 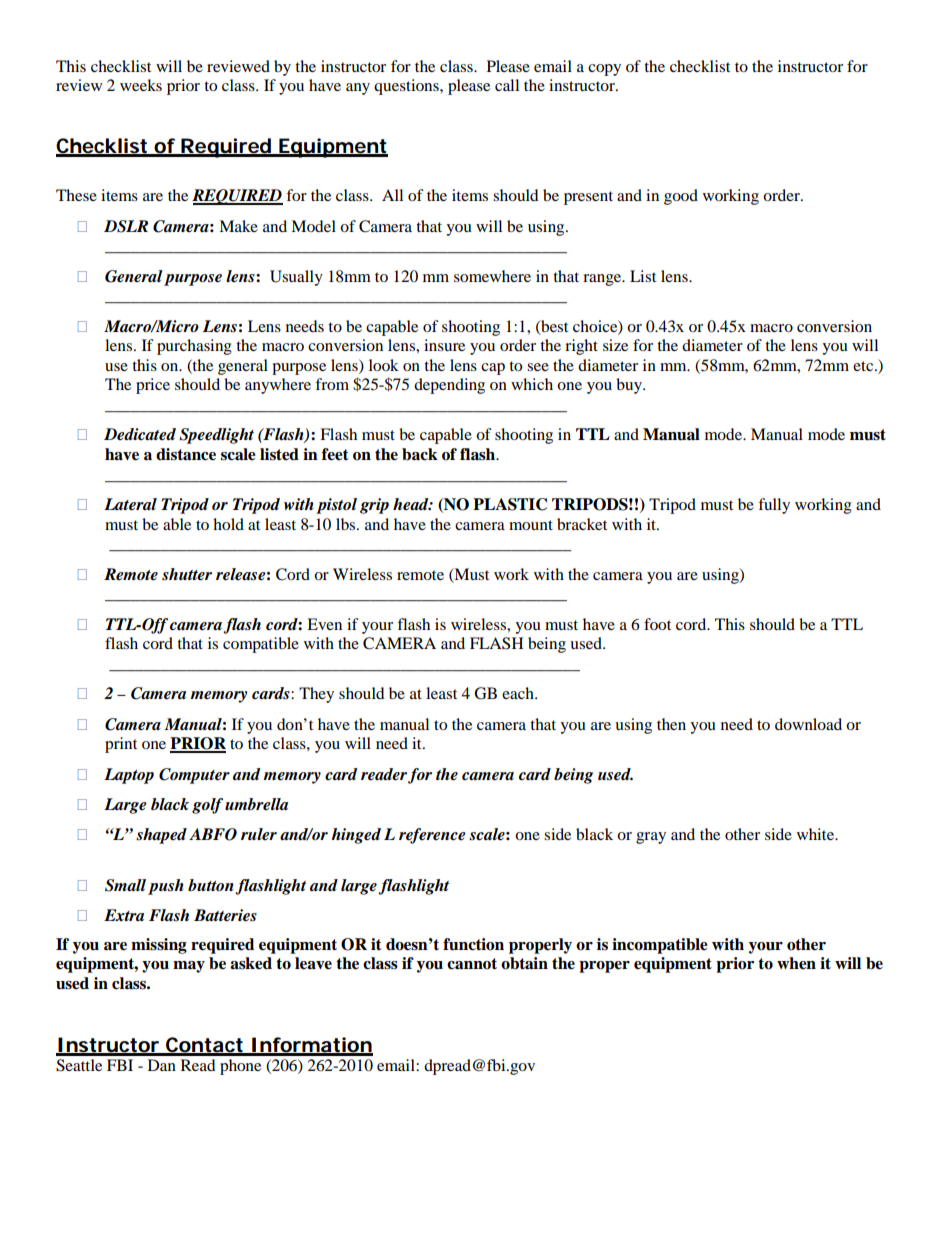 What do you see at coordinates (153, 386) in the document?
I see `price` at bounding box center [153, 386].
